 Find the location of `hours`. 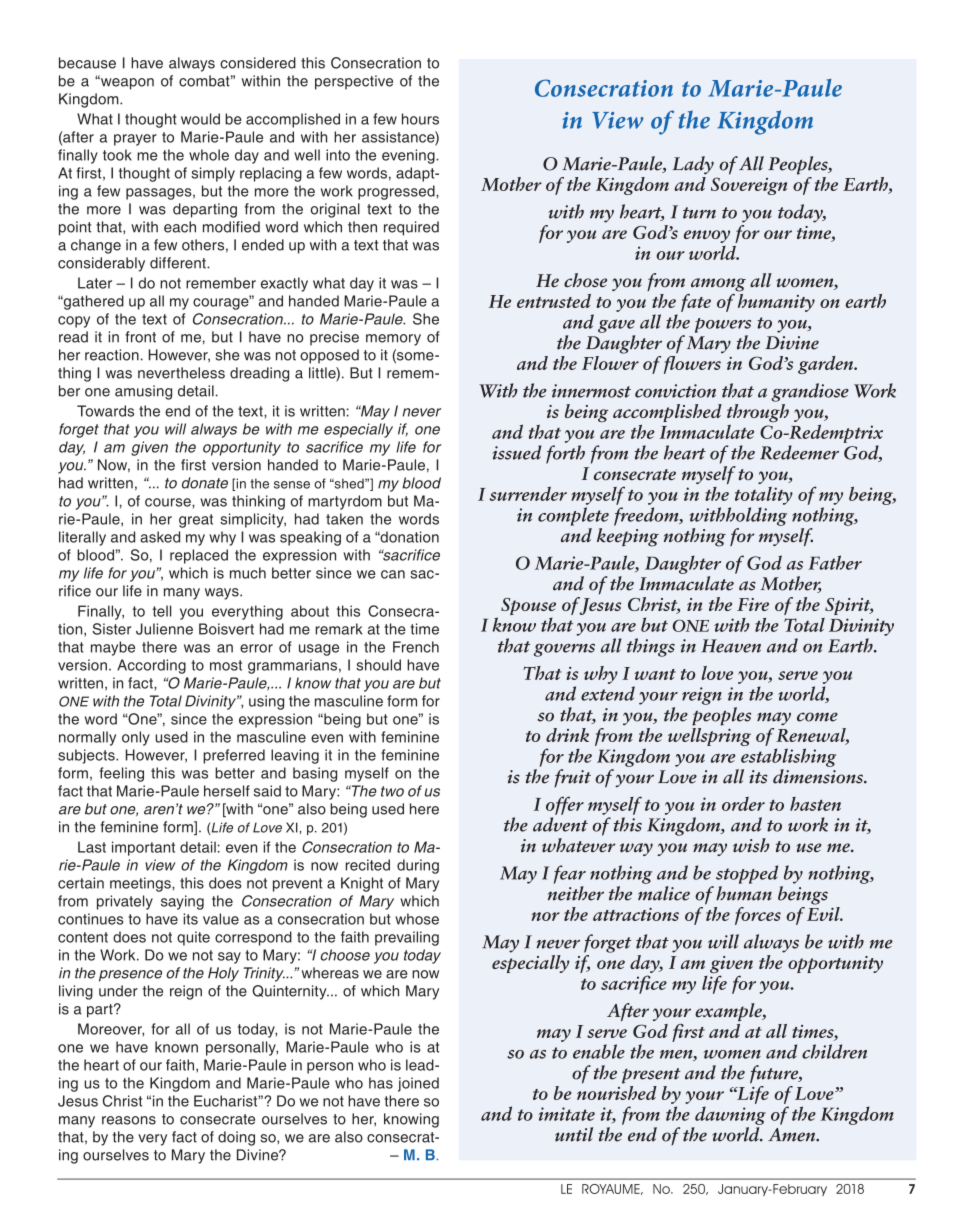

hours is located at coordinates (420, 119).
